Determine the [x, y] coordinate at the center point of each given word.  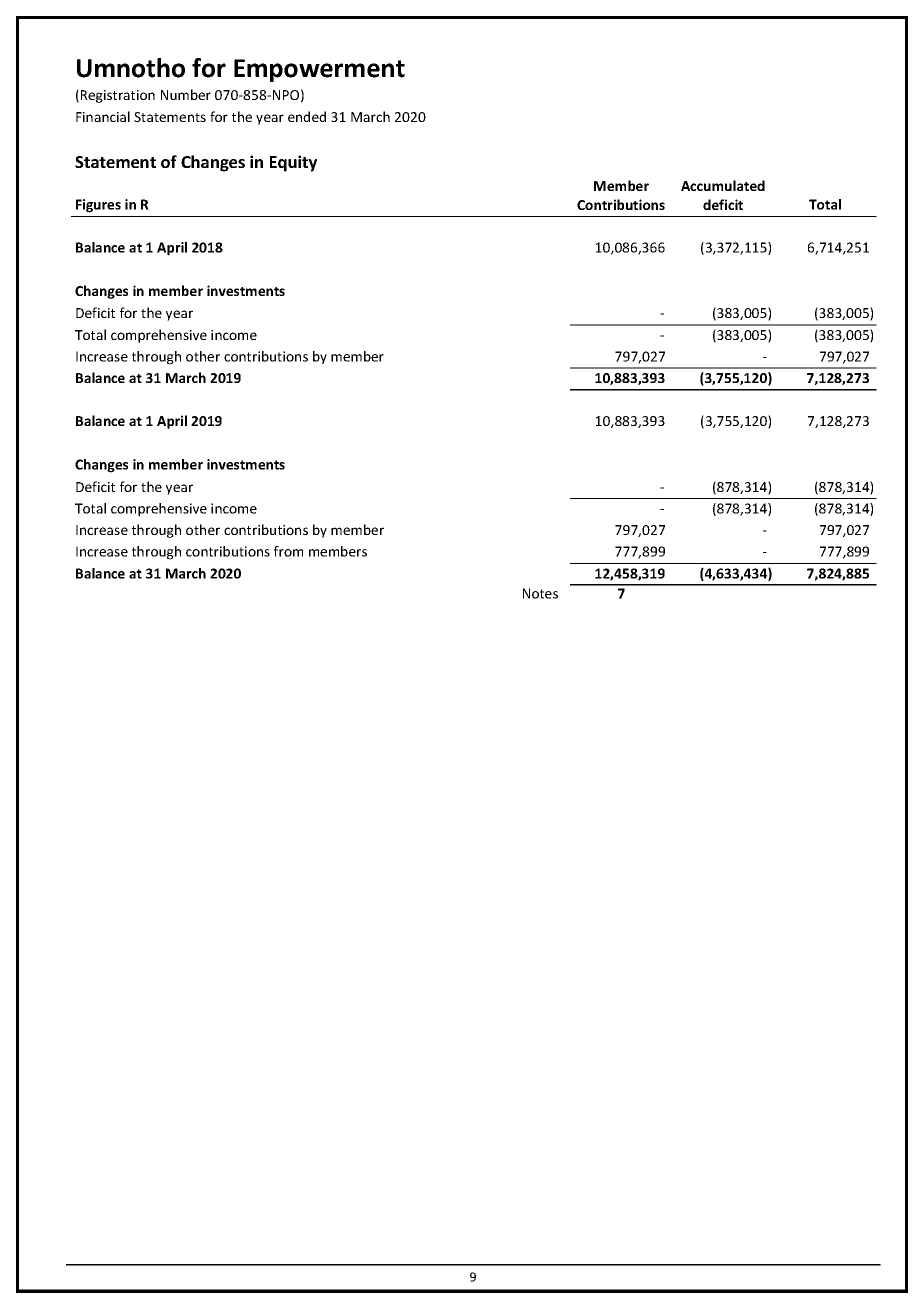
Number [186, 94]
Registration [118, 96]
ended [307, 116]
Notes [540, 593]
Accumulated [723, 185]
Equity [293, 163]
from [288, 551]
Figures [98, 206]
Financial [103, 116]
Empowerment [319, 70]
